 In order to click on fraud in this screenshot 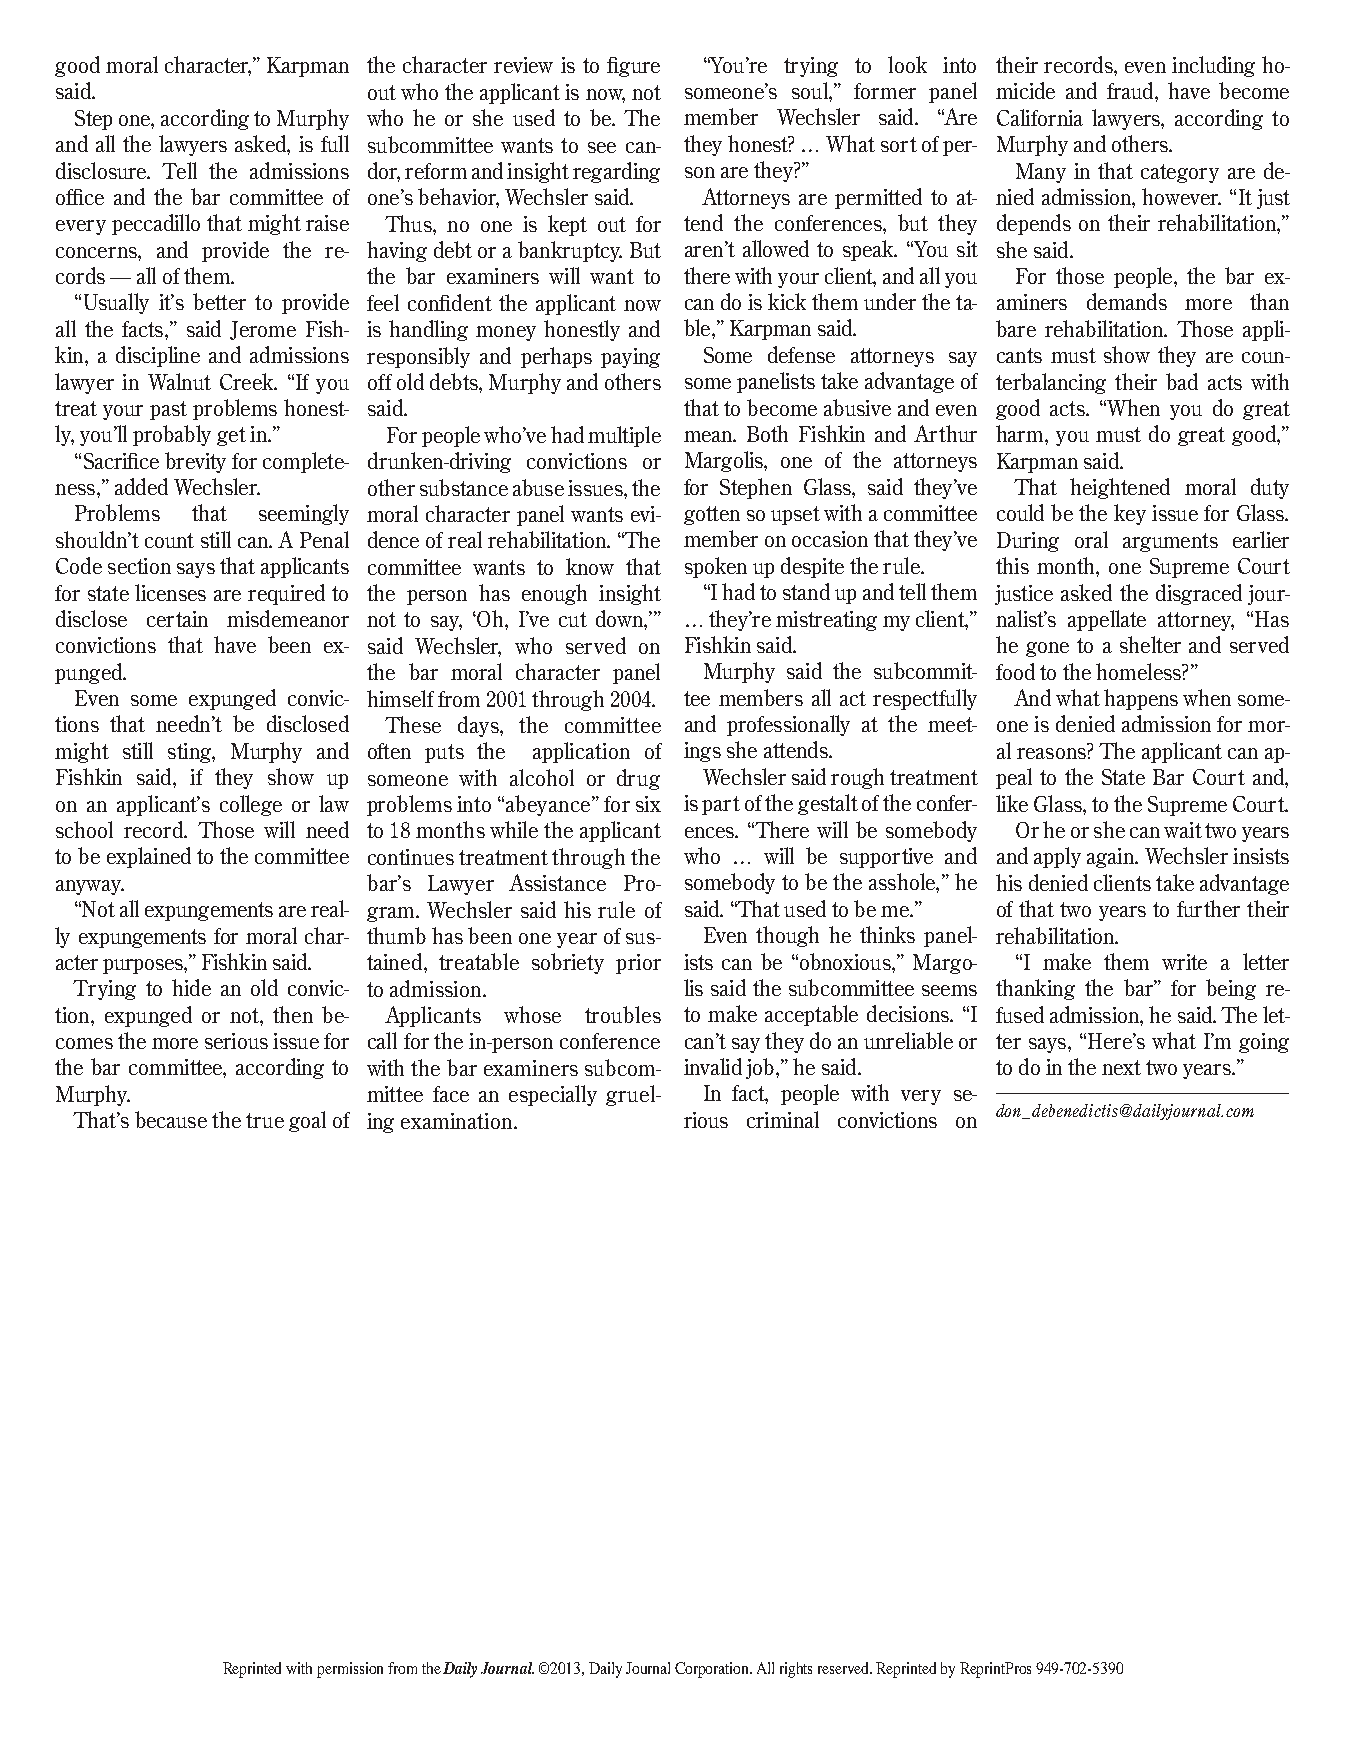, I will do `click(1131, 90)`.
